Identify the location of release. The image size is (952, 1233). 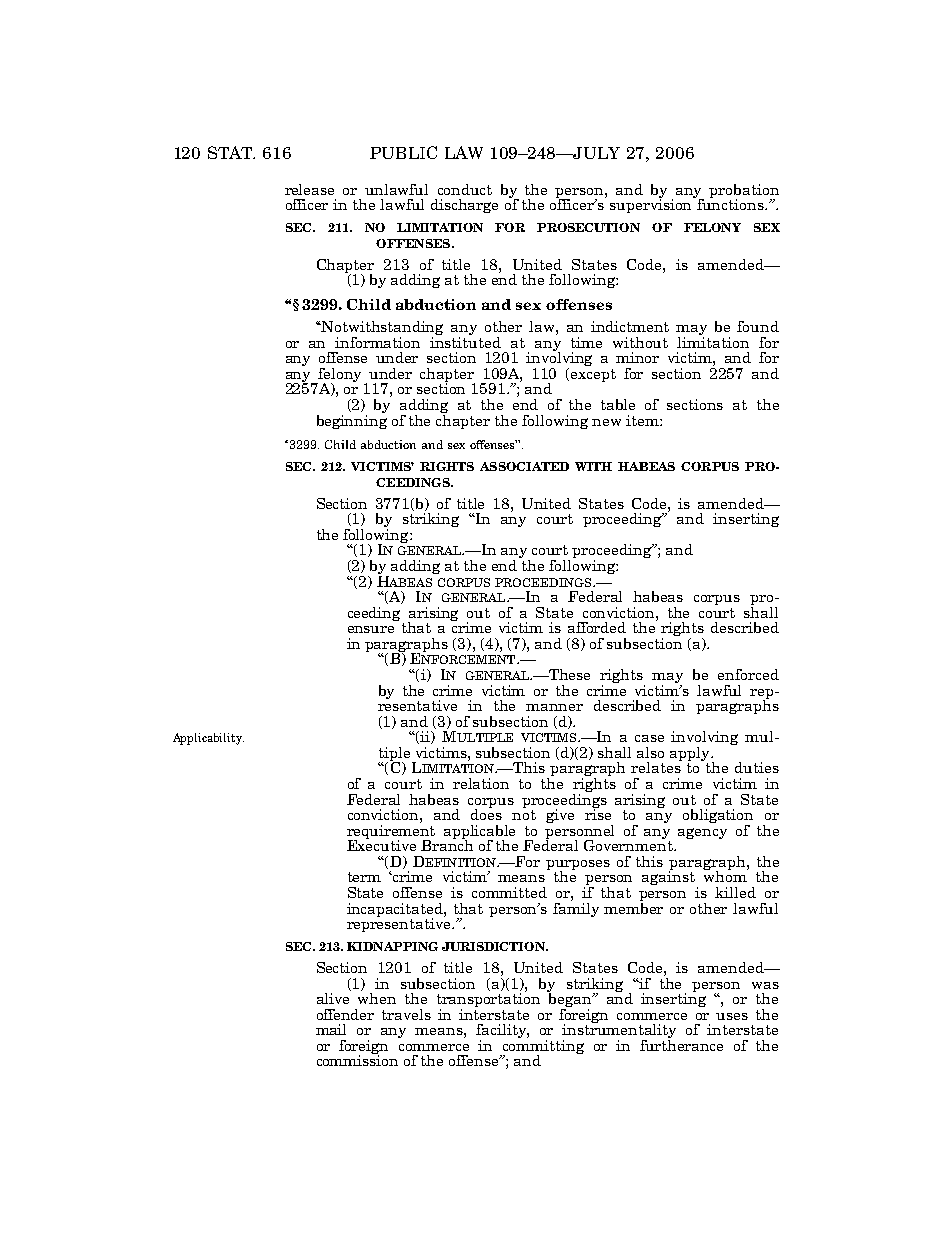
(309, 189).
